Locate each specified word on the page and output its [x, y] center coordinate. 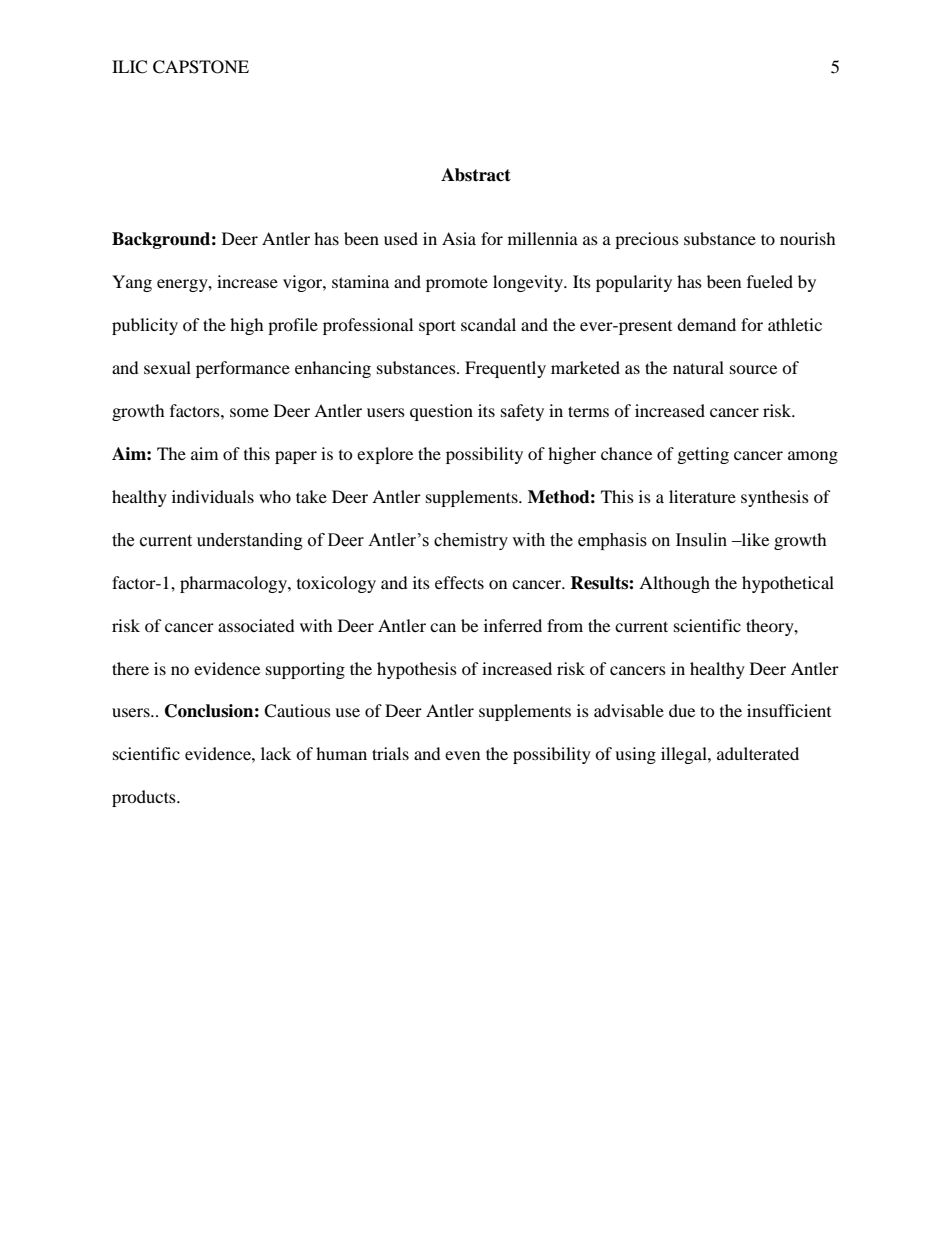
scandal [488, 324]
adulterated [758, 753]
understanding [250, 541]
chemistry [471, 541]
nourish [808, 238]
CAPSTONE [201, 67]
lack [276, 753]
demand [706, 324]
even [462, 755]
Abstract [476, 175]
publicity [145, 326]
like [754, 539]
